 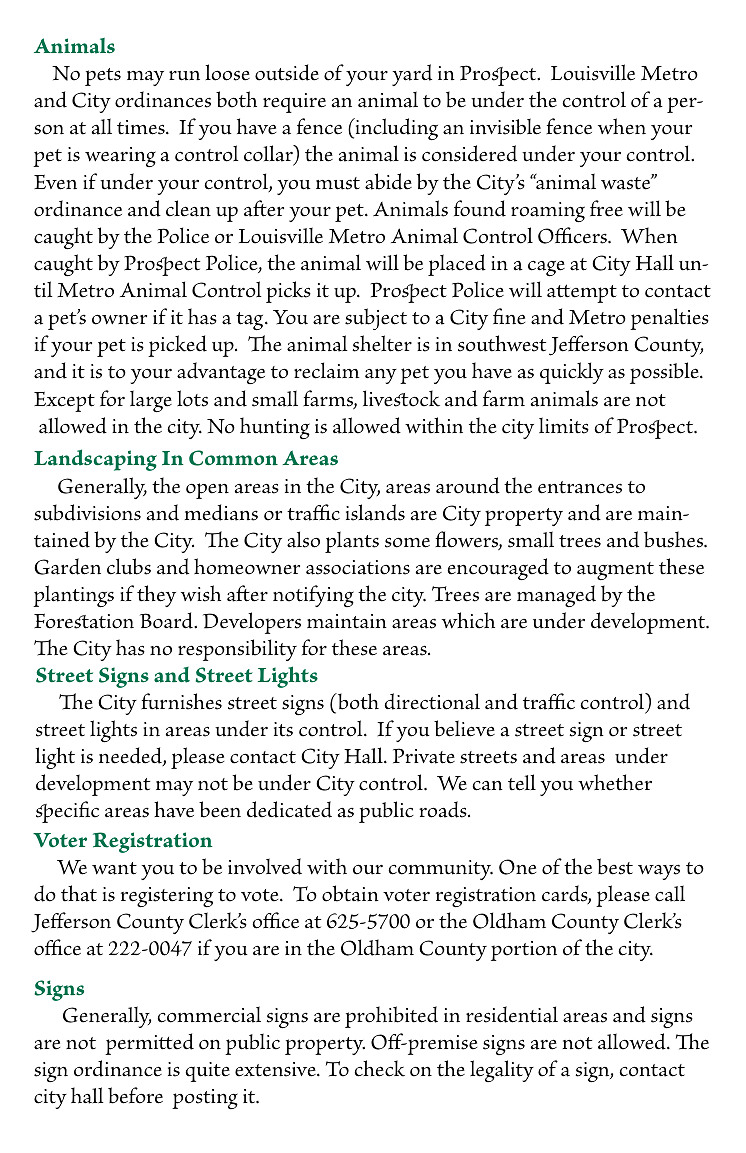 I want to click on invisible, so click(x=505, y=126).
